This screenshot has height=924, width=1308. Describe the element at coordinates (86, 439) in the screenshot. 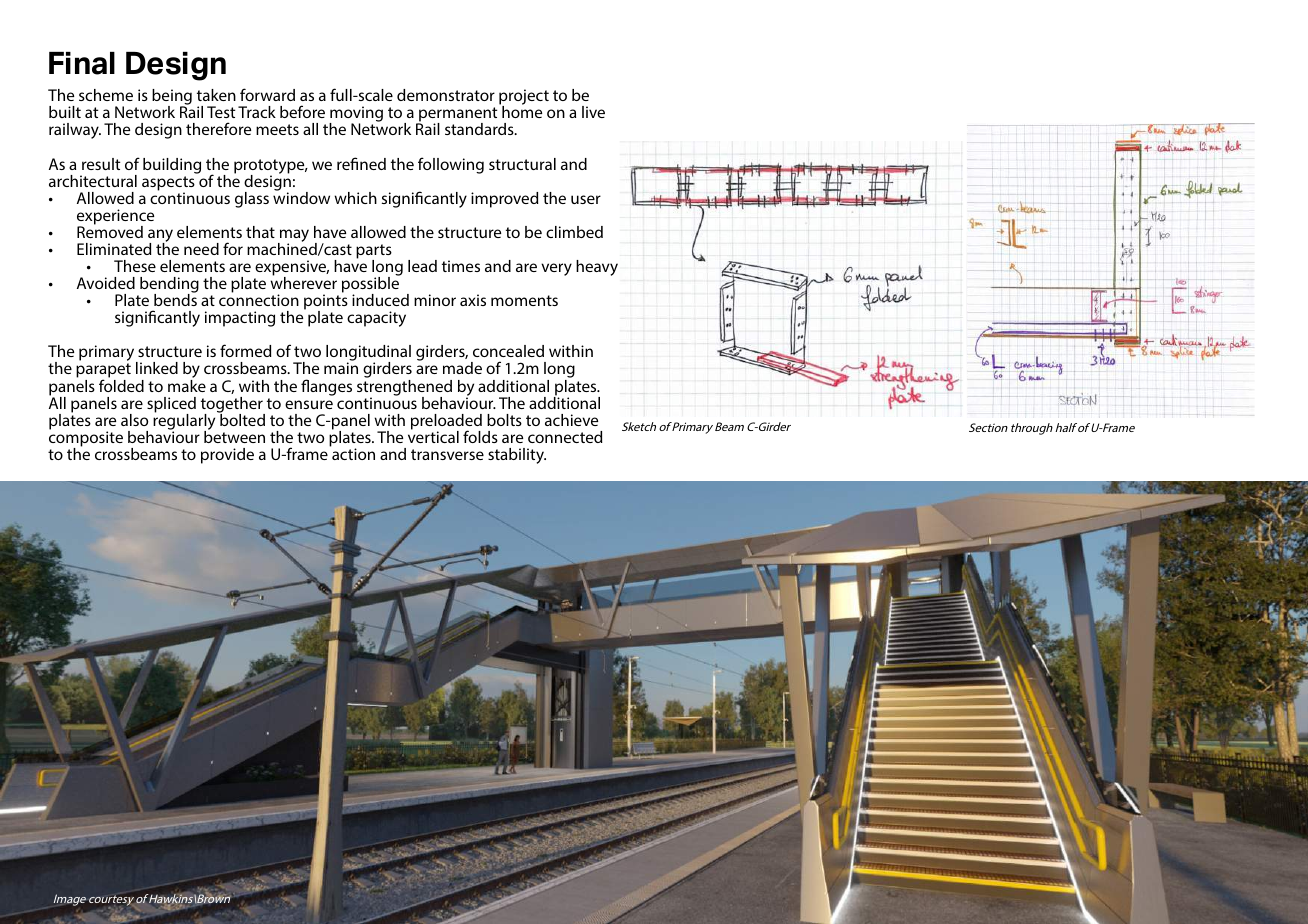

I see `composite` at that location.
